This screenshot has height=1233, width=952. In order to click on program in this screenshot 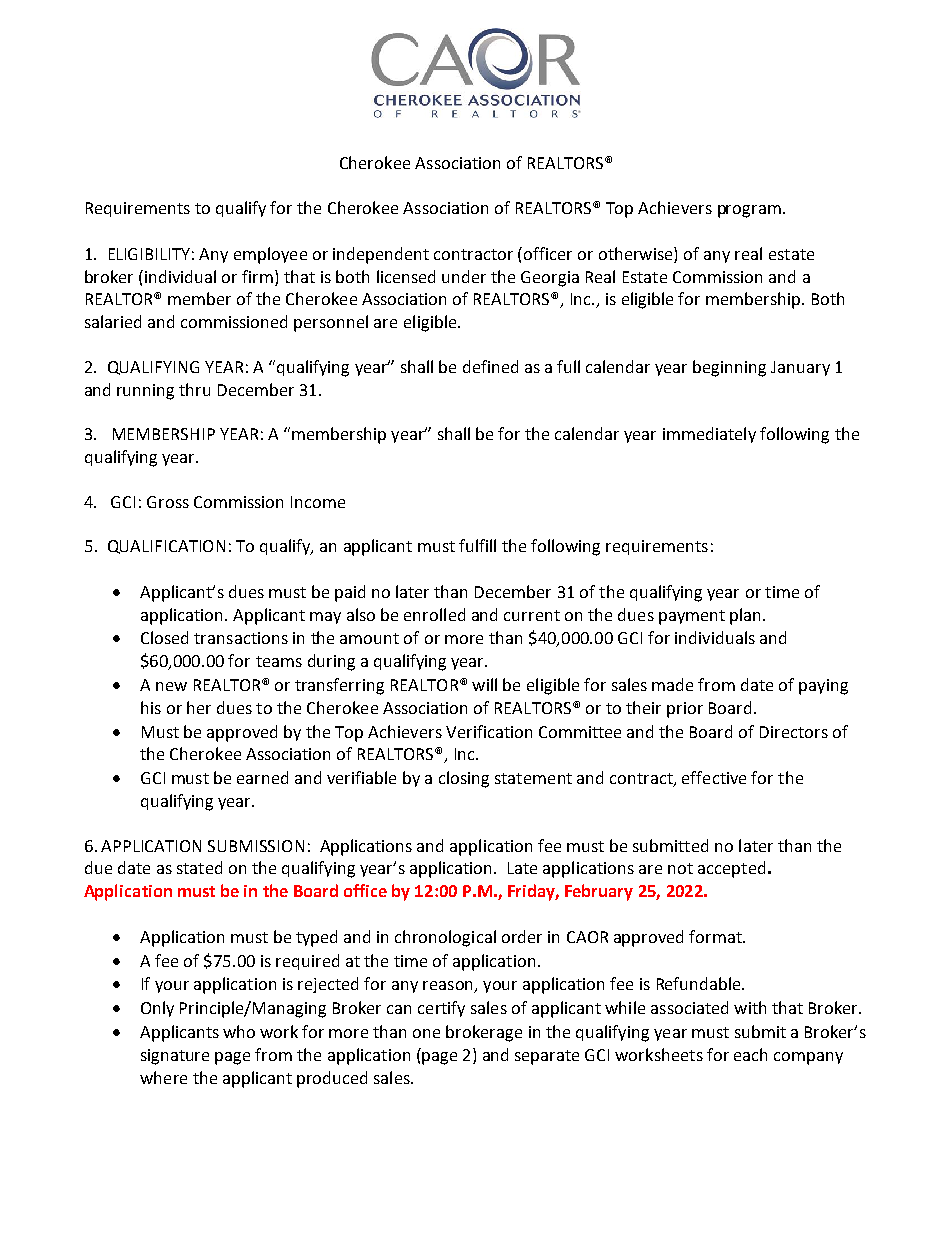, I will do `click(749, 211)`.
